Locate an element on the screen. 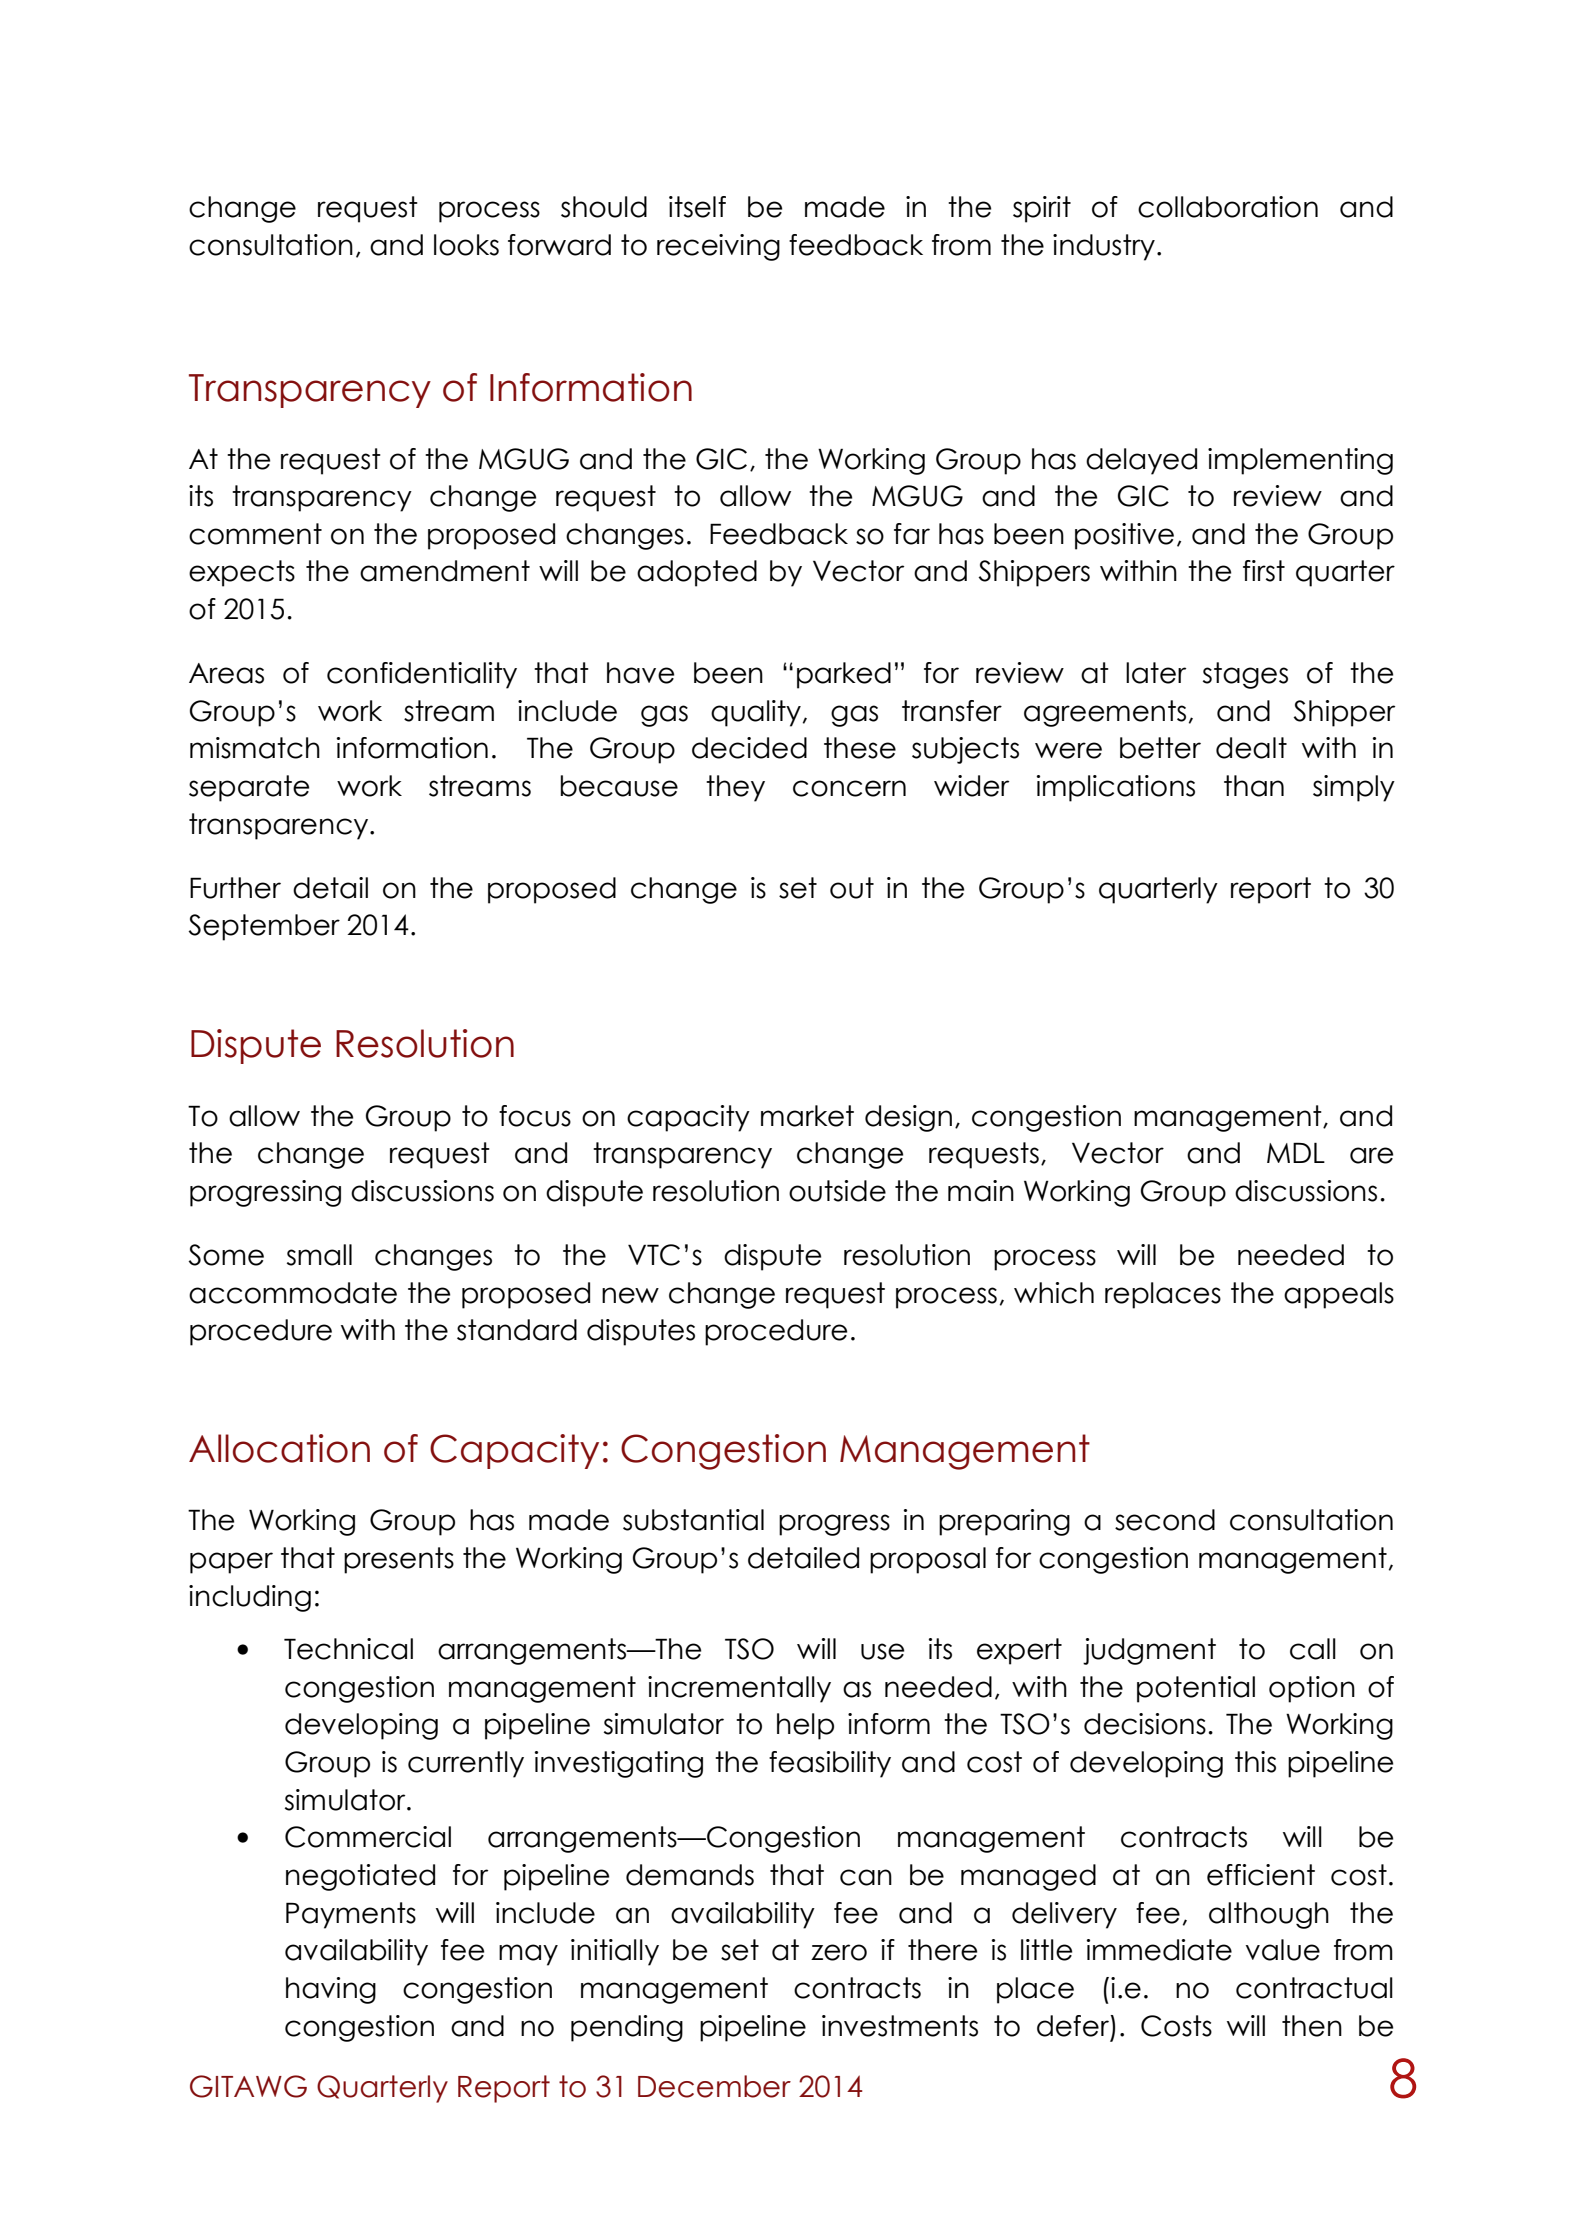  having is located at coordinates (331, 1990).
